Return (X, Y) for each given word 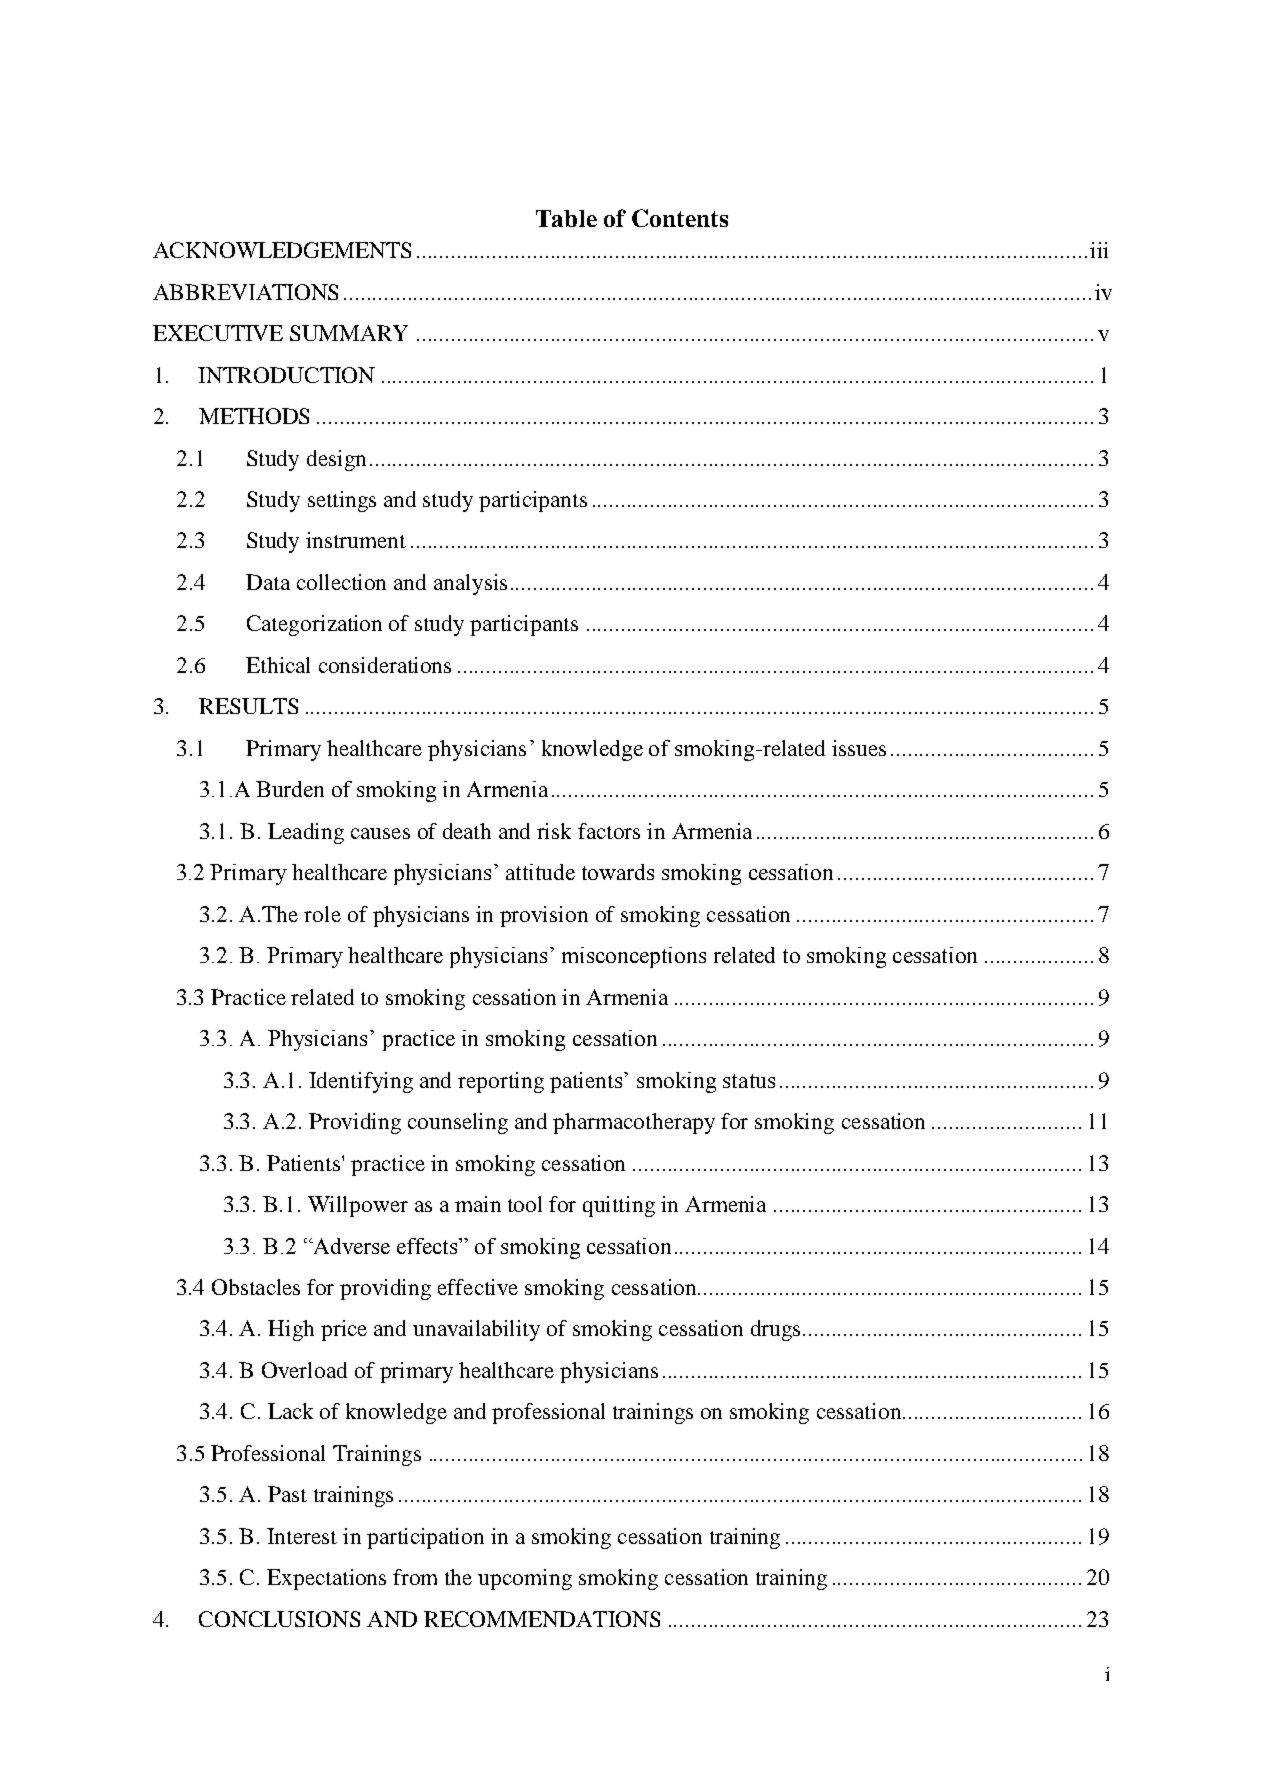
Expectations (326, 1579)
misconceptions (634, 957)
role (322, 914)
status (749, 1081)
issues (859, 748)
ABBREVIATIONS (245, 292)
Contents (680, 218)
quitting (619, 1206)
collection (341, 582)
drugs (775, 1330)
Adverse (350, 1246)
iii (1099, 250)
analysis (470, 584)
